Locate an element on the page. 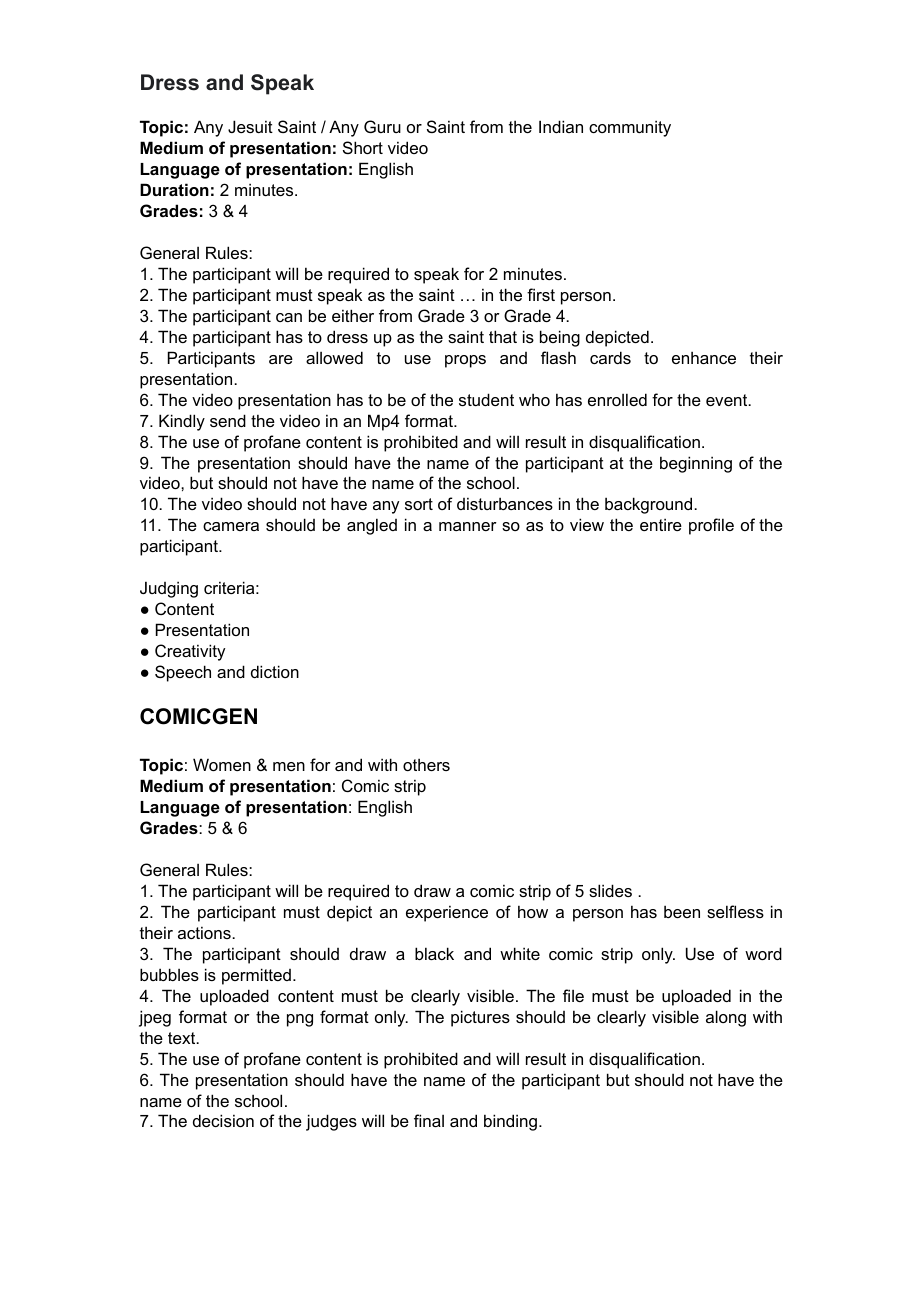  final is located at coordinates (429, 1120).
